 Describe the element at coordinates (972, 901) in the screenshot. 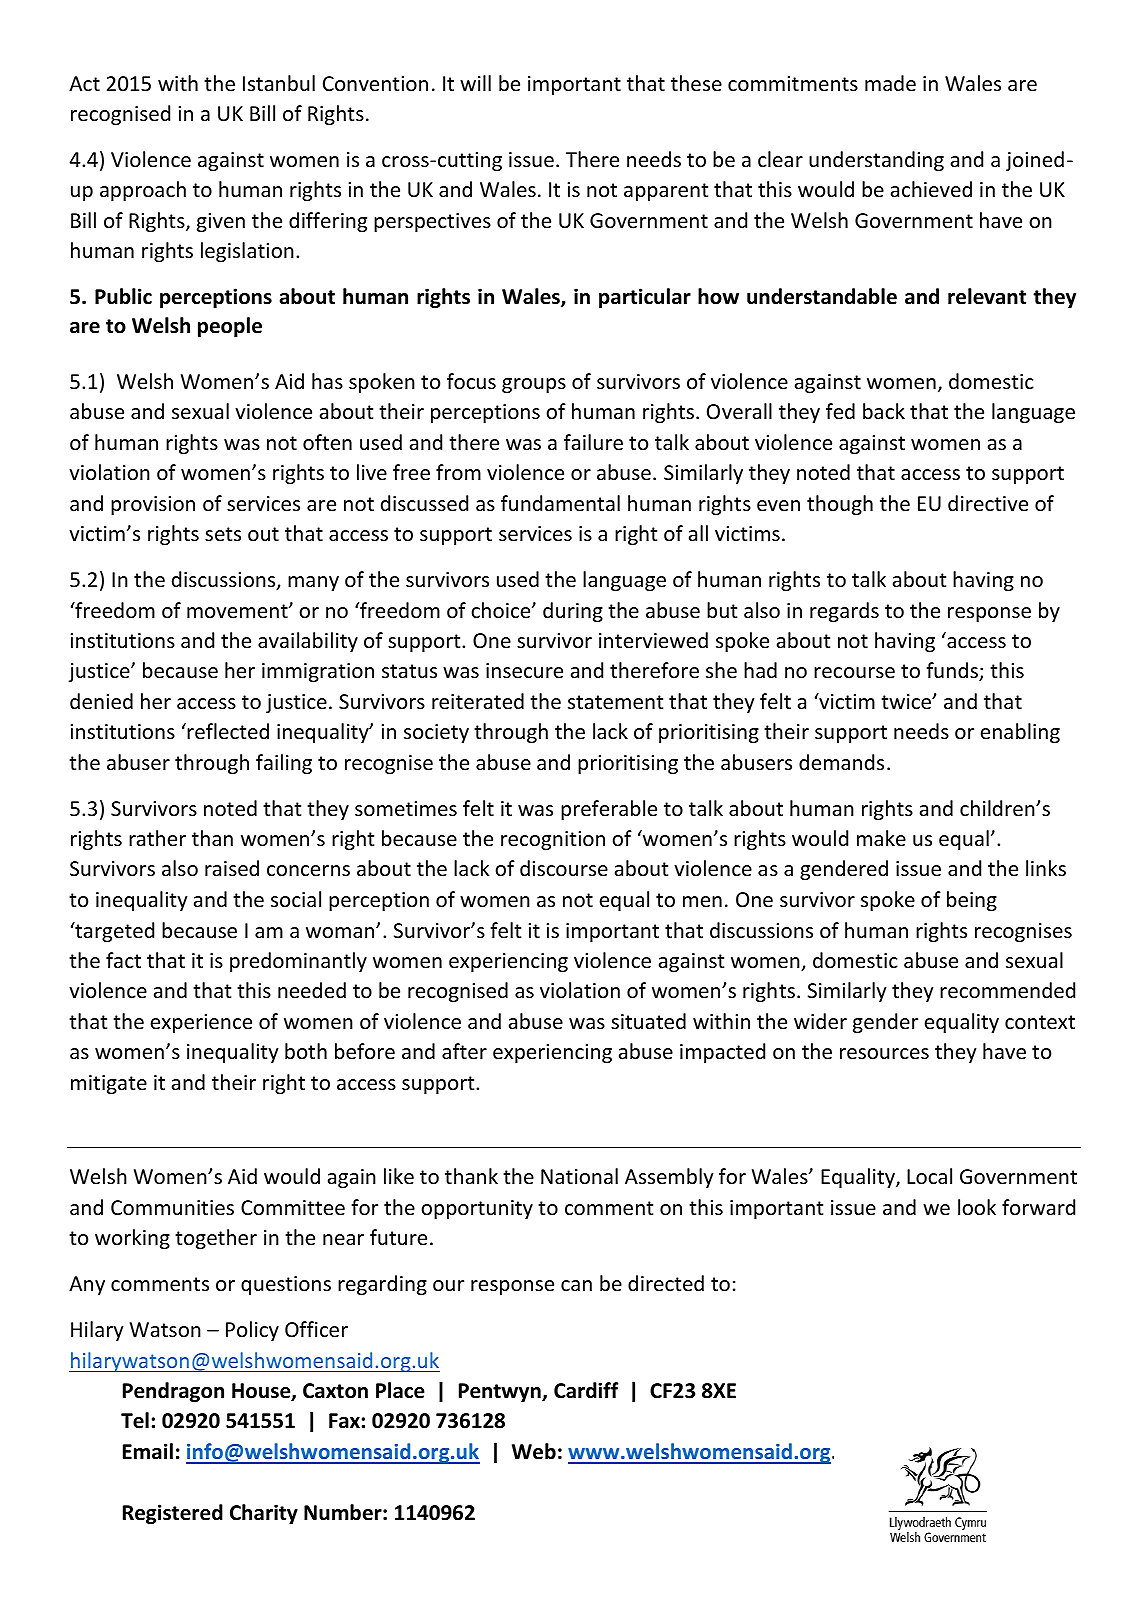

I see `being` at that location.
